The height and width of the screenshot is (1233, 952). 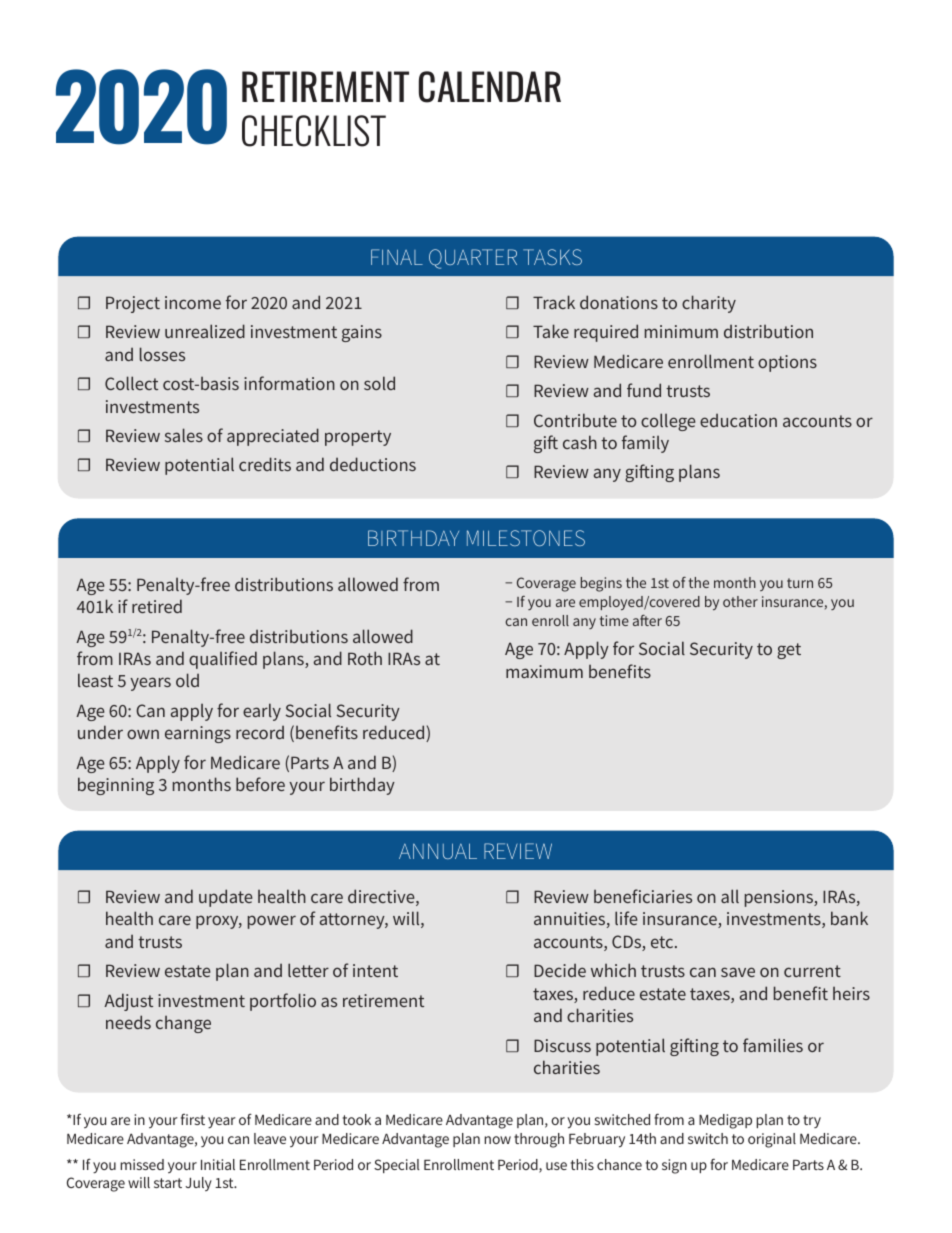 What do you see at coordinates (218, 1164) in the screenshot?
I see `Initial` at bounding box center [218, 1164].
